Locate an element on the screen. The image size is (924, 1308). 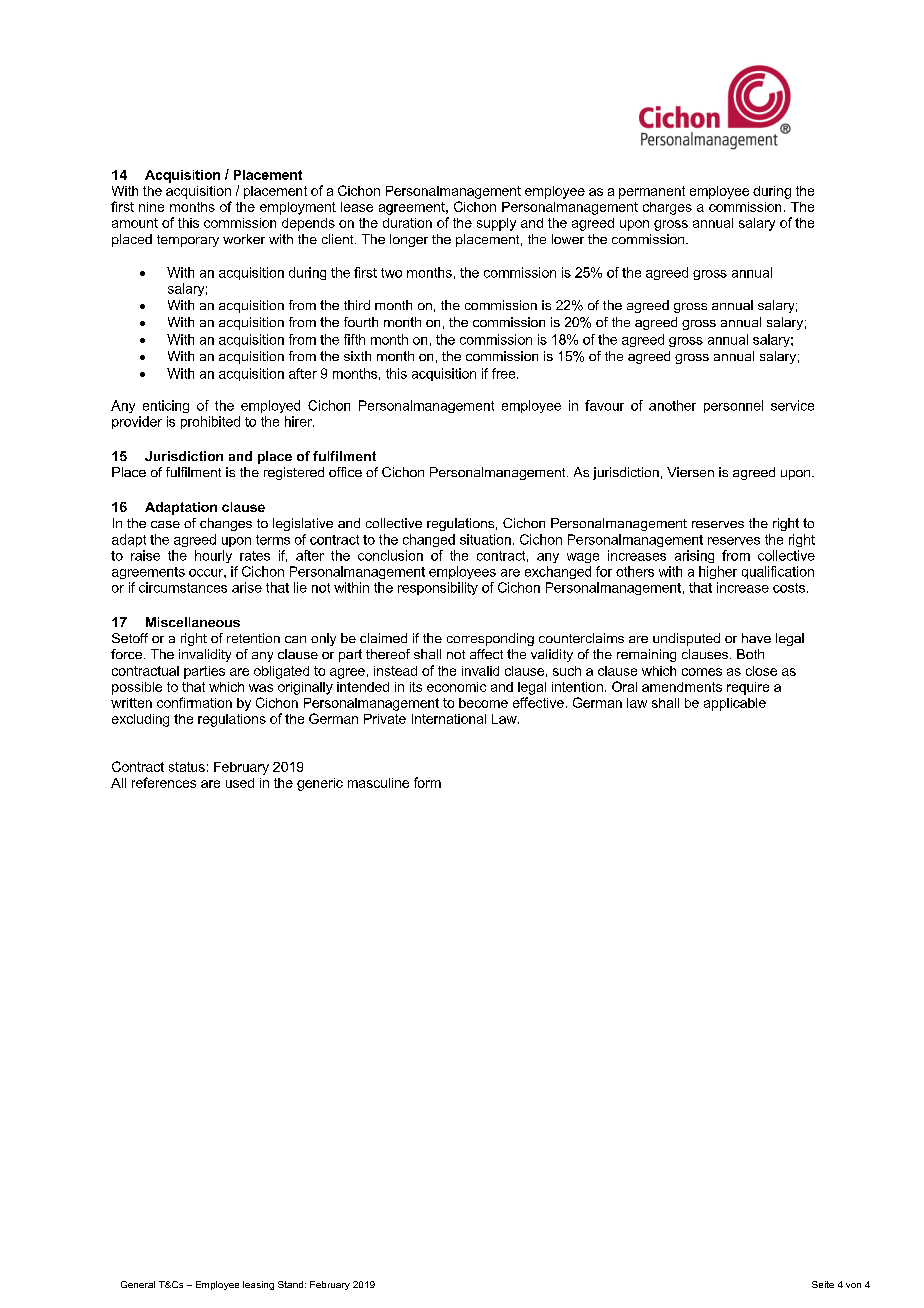
leasing is located at coordinates (258, 1285).
